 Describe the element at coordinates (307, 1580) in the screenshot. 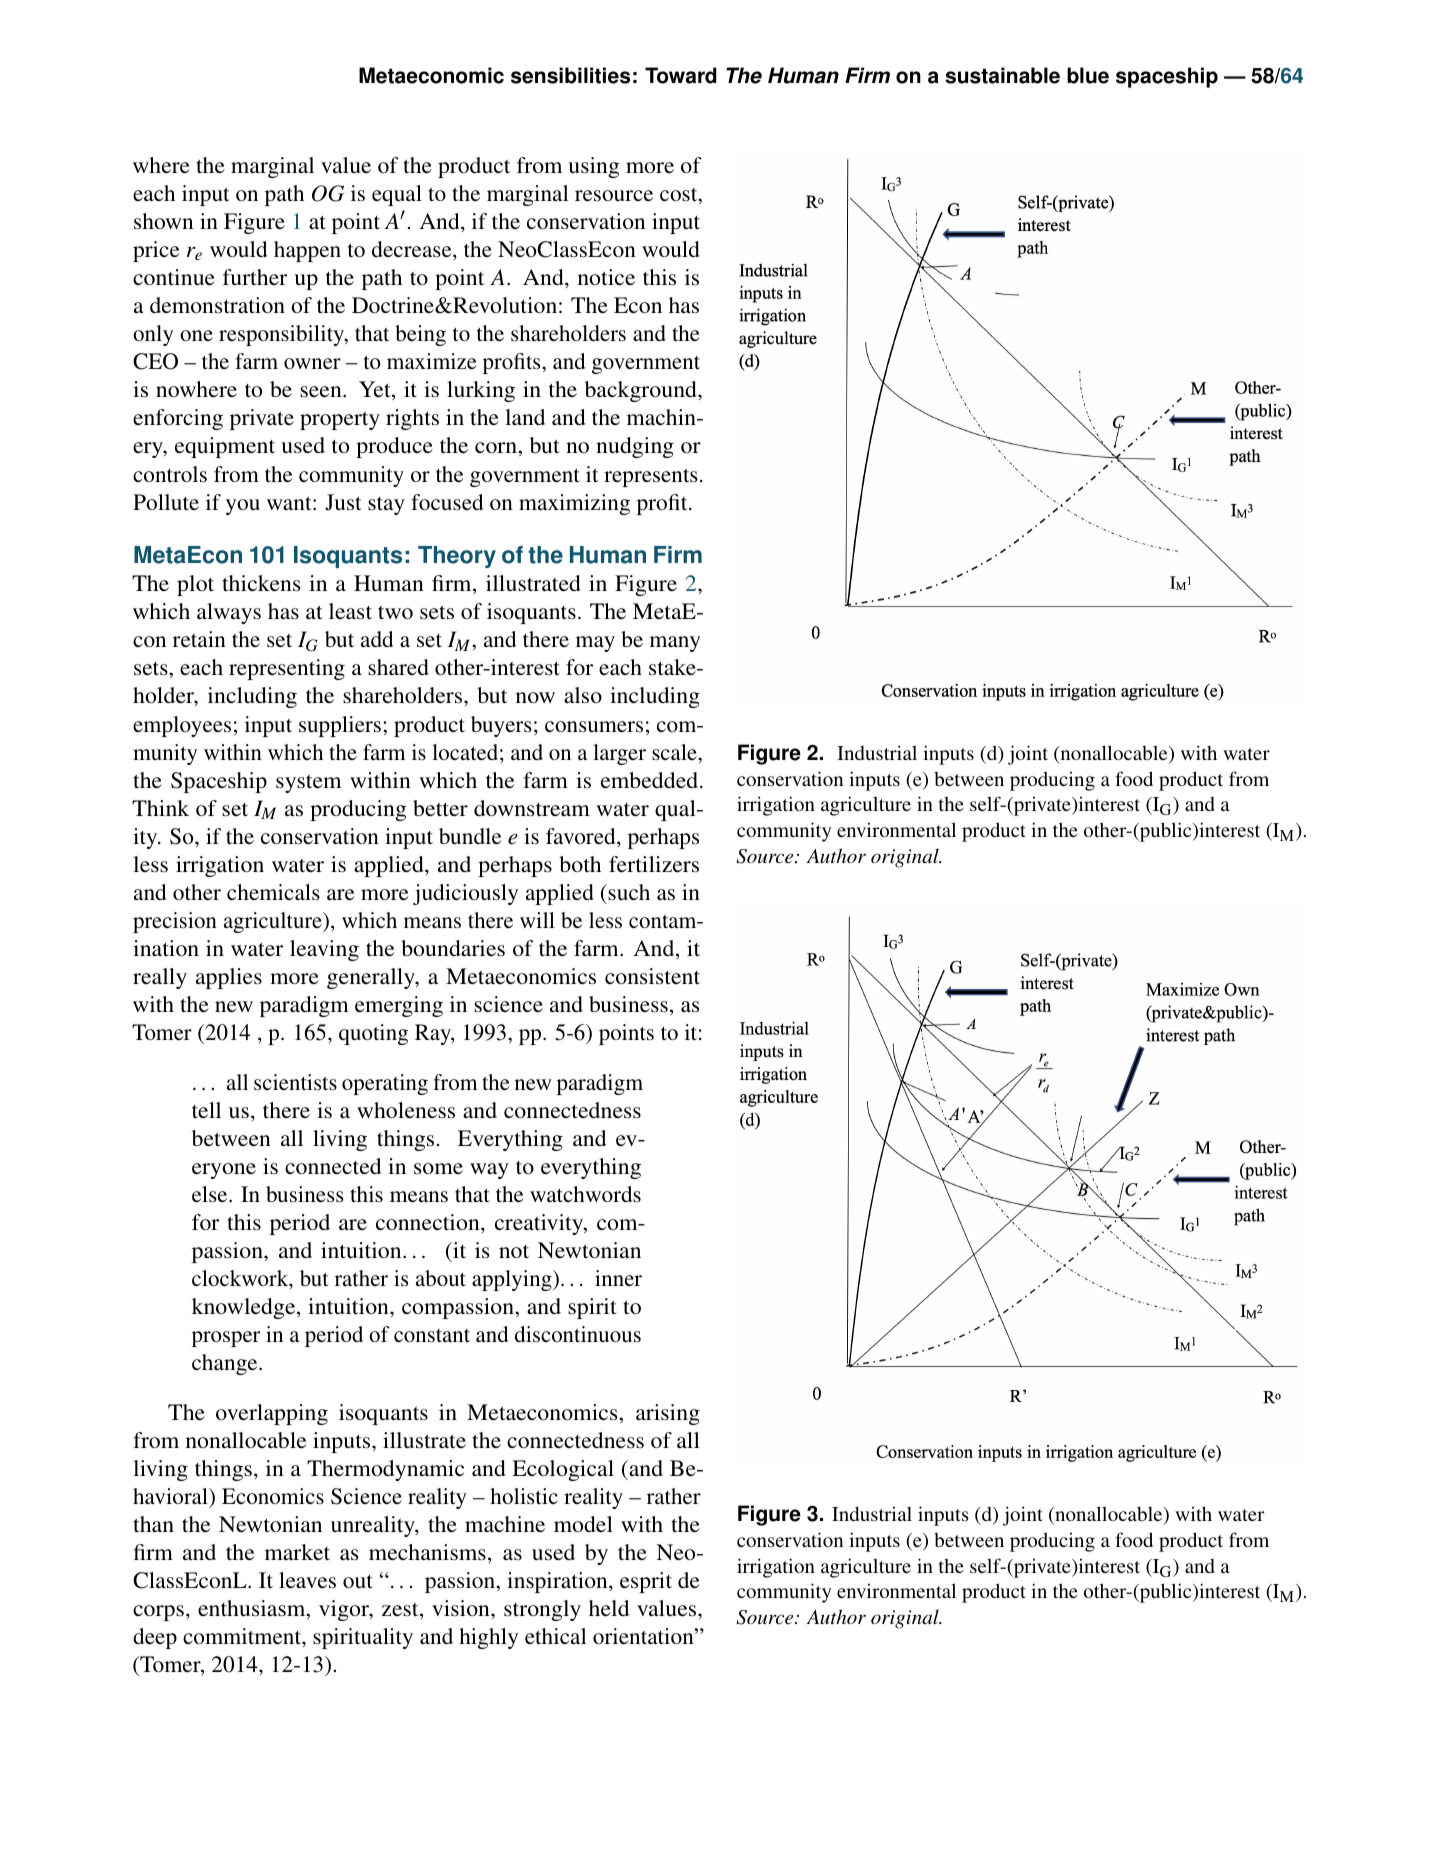

I see `leaves` at that location.
